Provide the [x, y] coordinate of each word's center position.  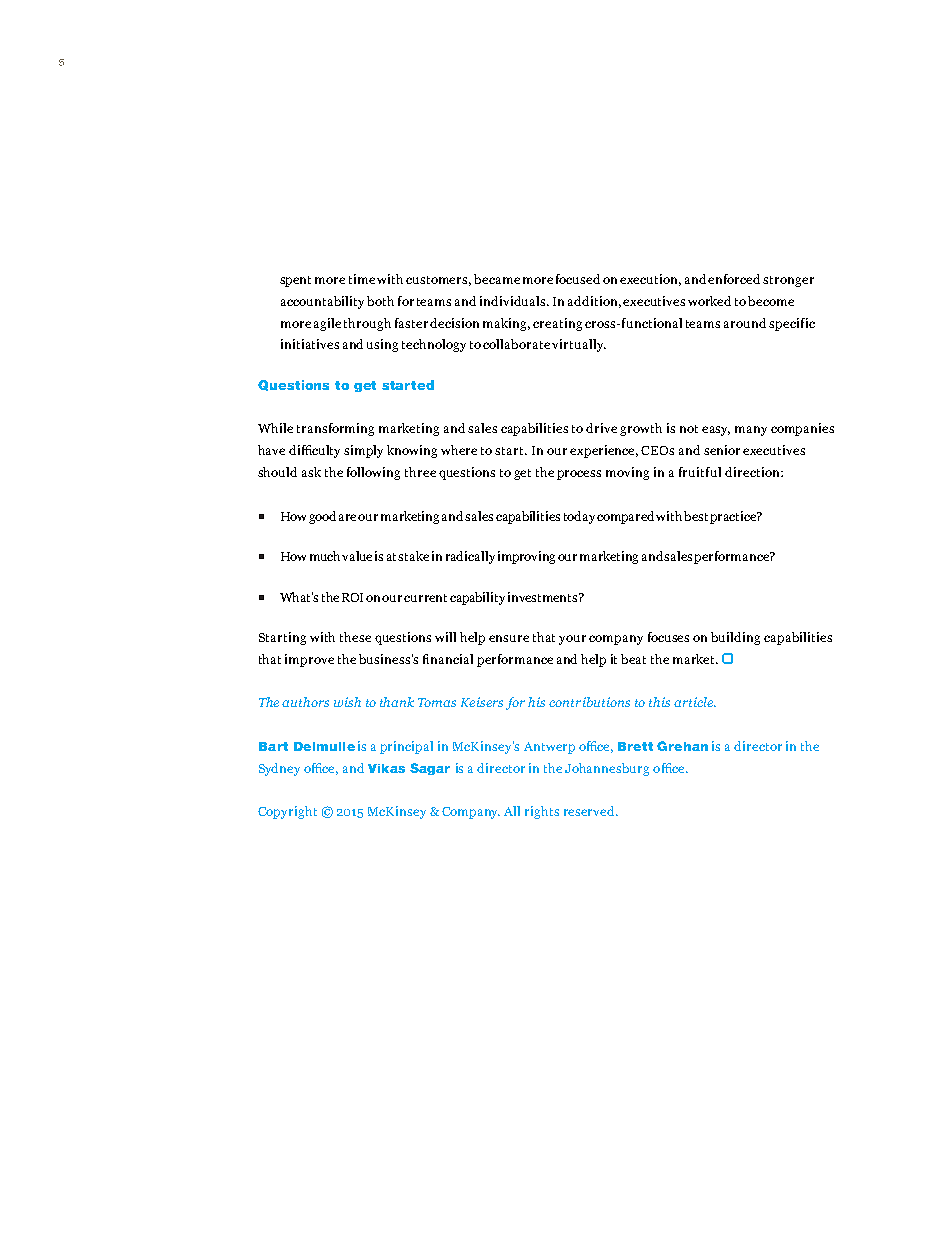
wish [347, 702]
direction [753, 472]
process [579, 475]
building [735, 638]
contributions [589, 702]
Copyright [287, 812]
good [322, 517]
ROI [354, 597]
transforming [335, 429]
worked [709, 301]
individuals [514, 301]
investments [544, 597]
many [751, 431]
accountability [322, 302]
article [695, 702]
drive [601, 428]
